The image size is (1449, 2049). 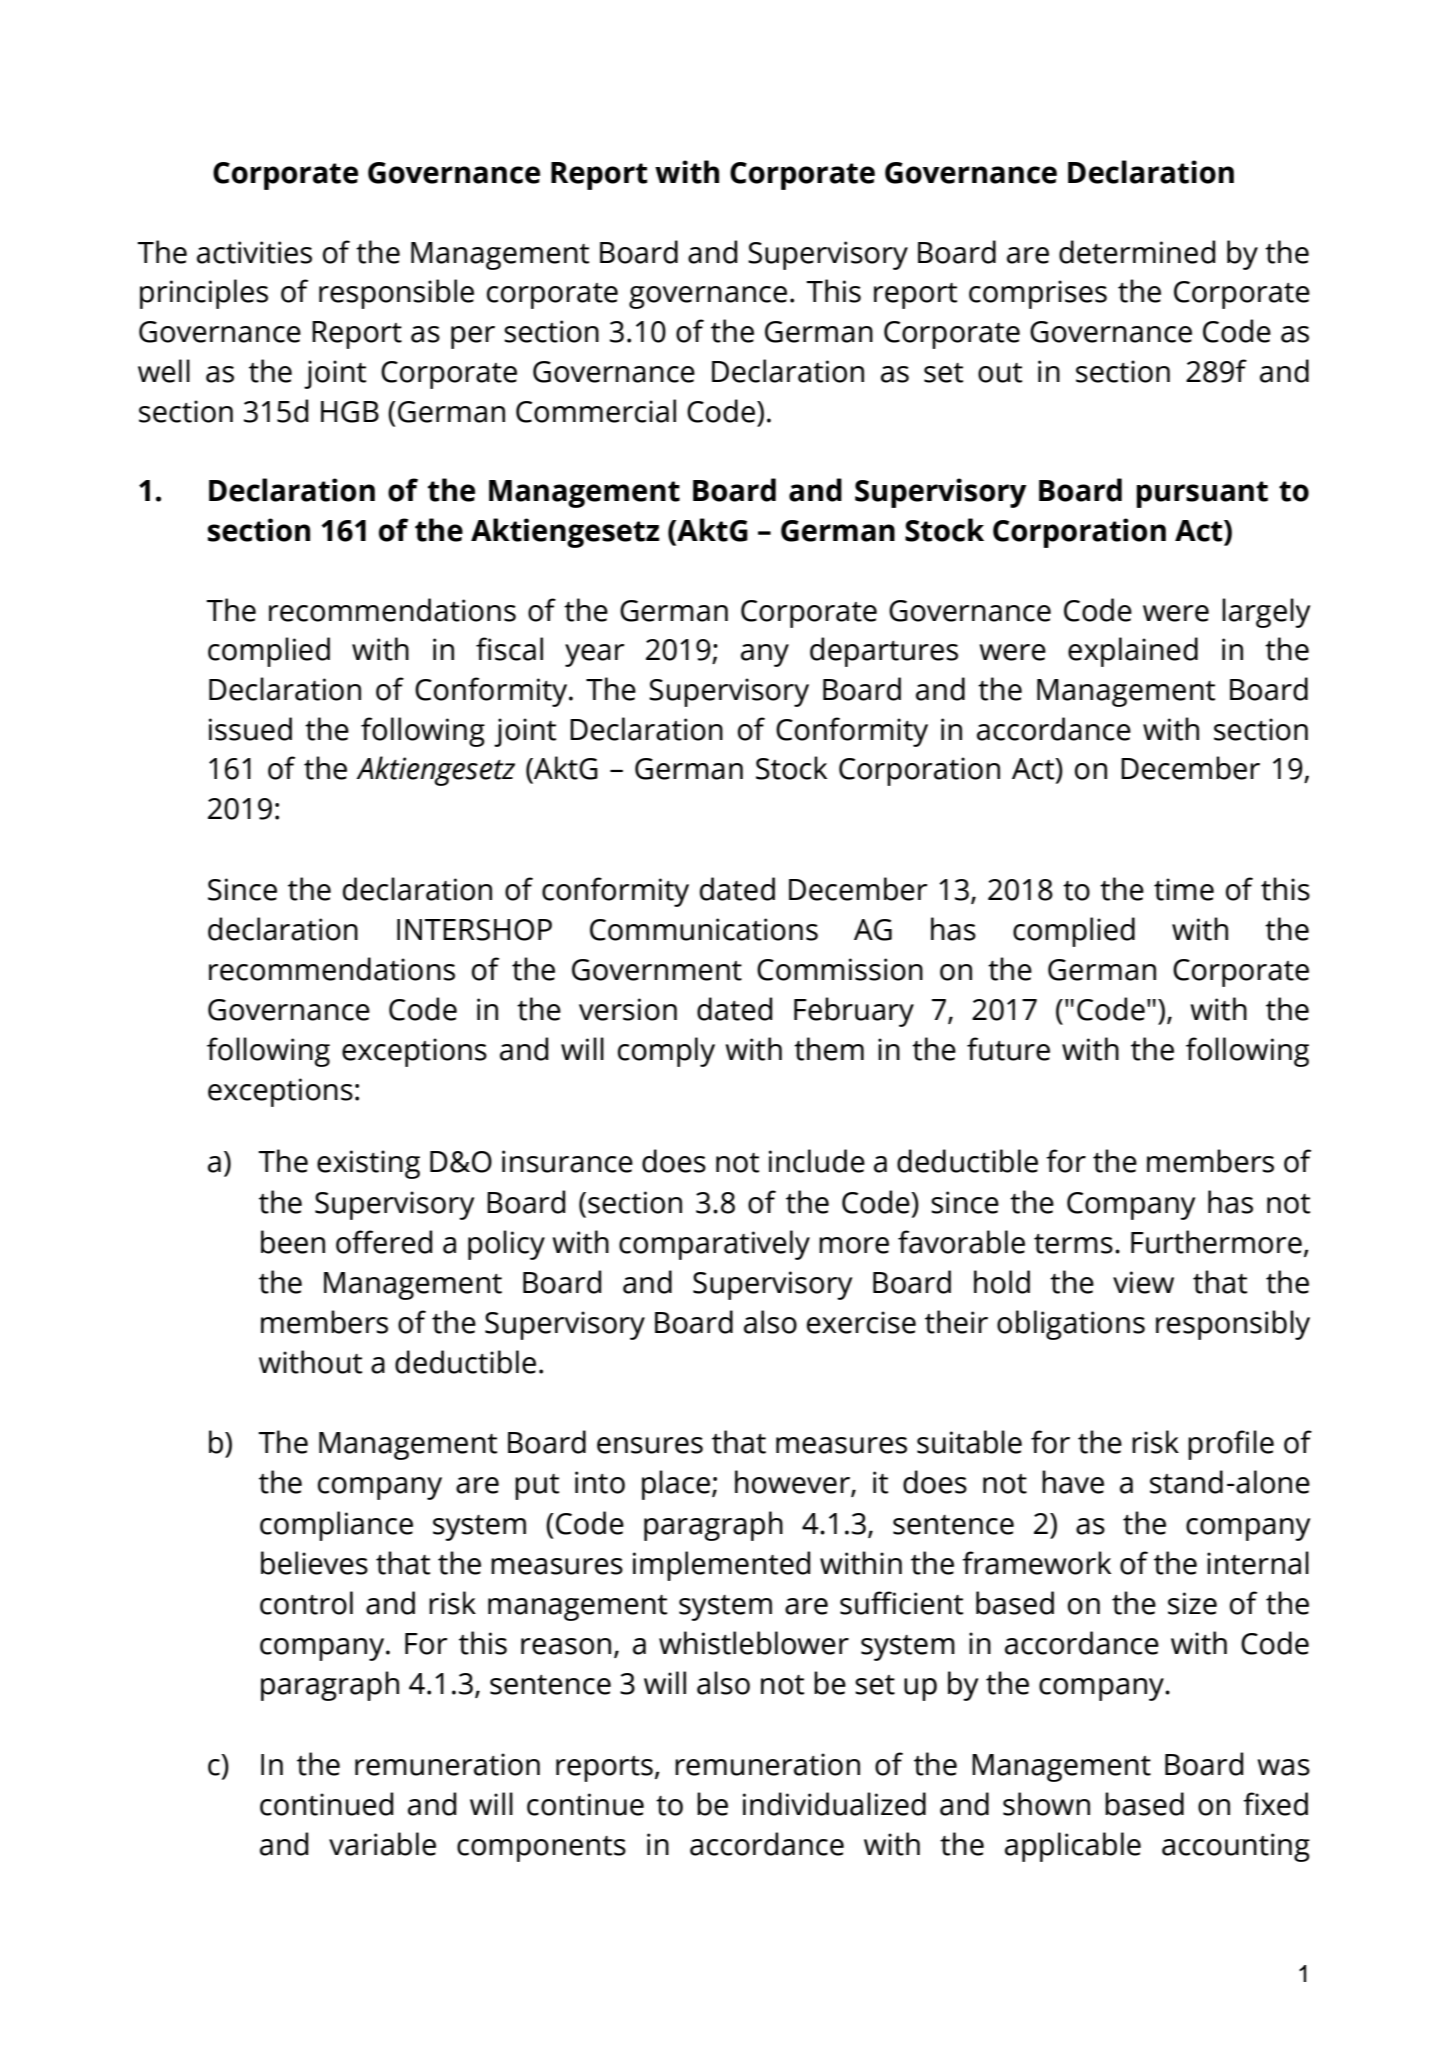 I want to click on determined, so click(x=1137, y=252).
